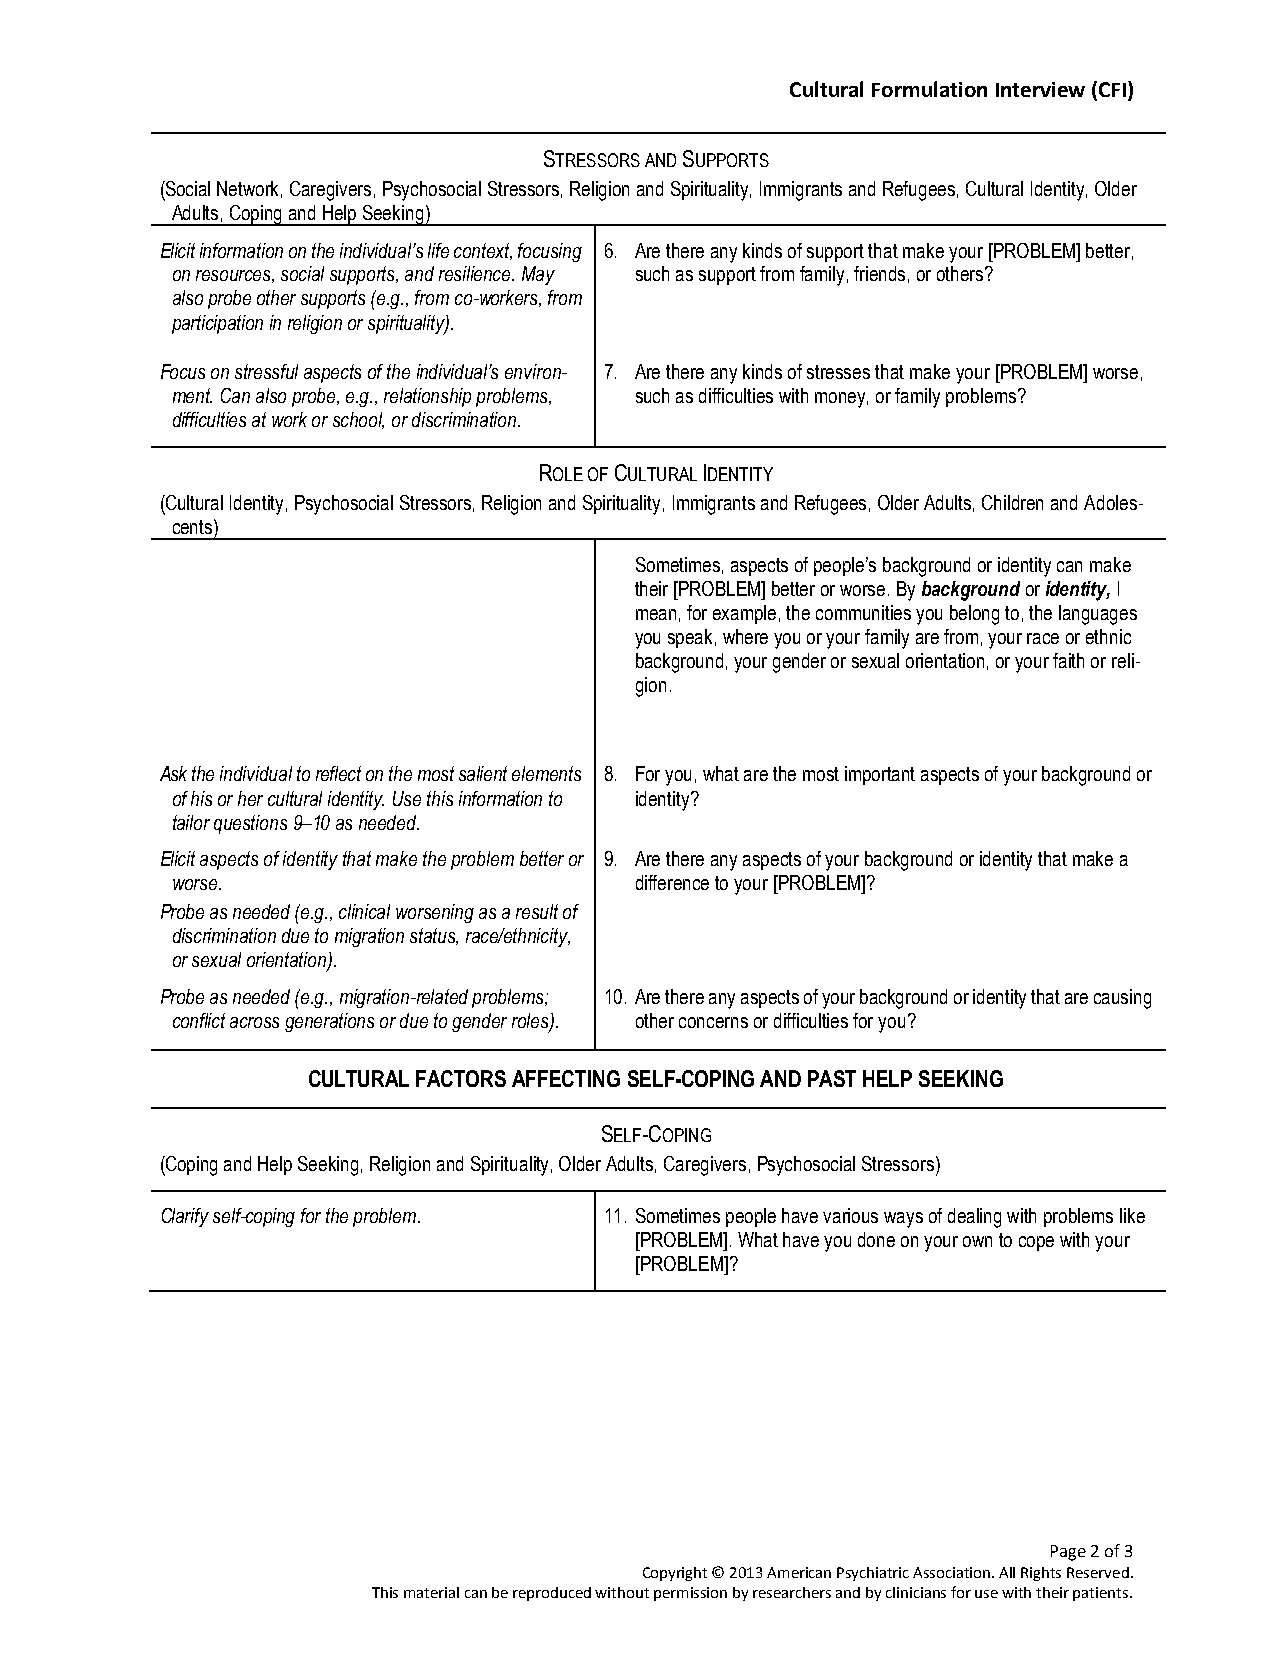  I want to click on Interview, so click(1040, 89).
